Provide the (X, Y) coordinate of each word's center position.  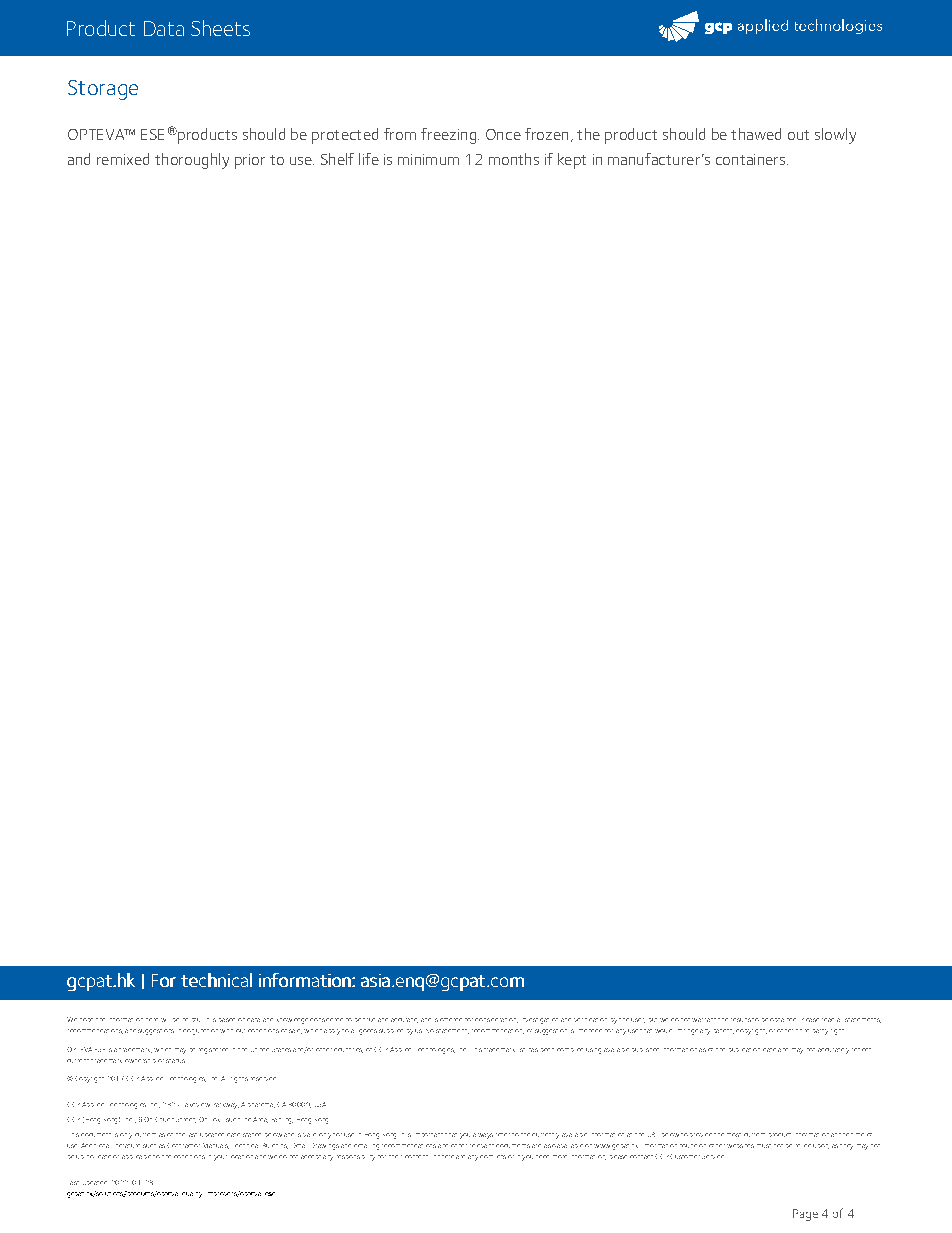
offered (451, 1019)
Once (503, 134)
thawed (756, 134)
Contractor (183, 1145)
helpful (191, 1020)
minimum (428, 159)
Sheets (220, 28)
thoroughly (192, 161)
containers (752, 159)
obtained (783, 1020)
